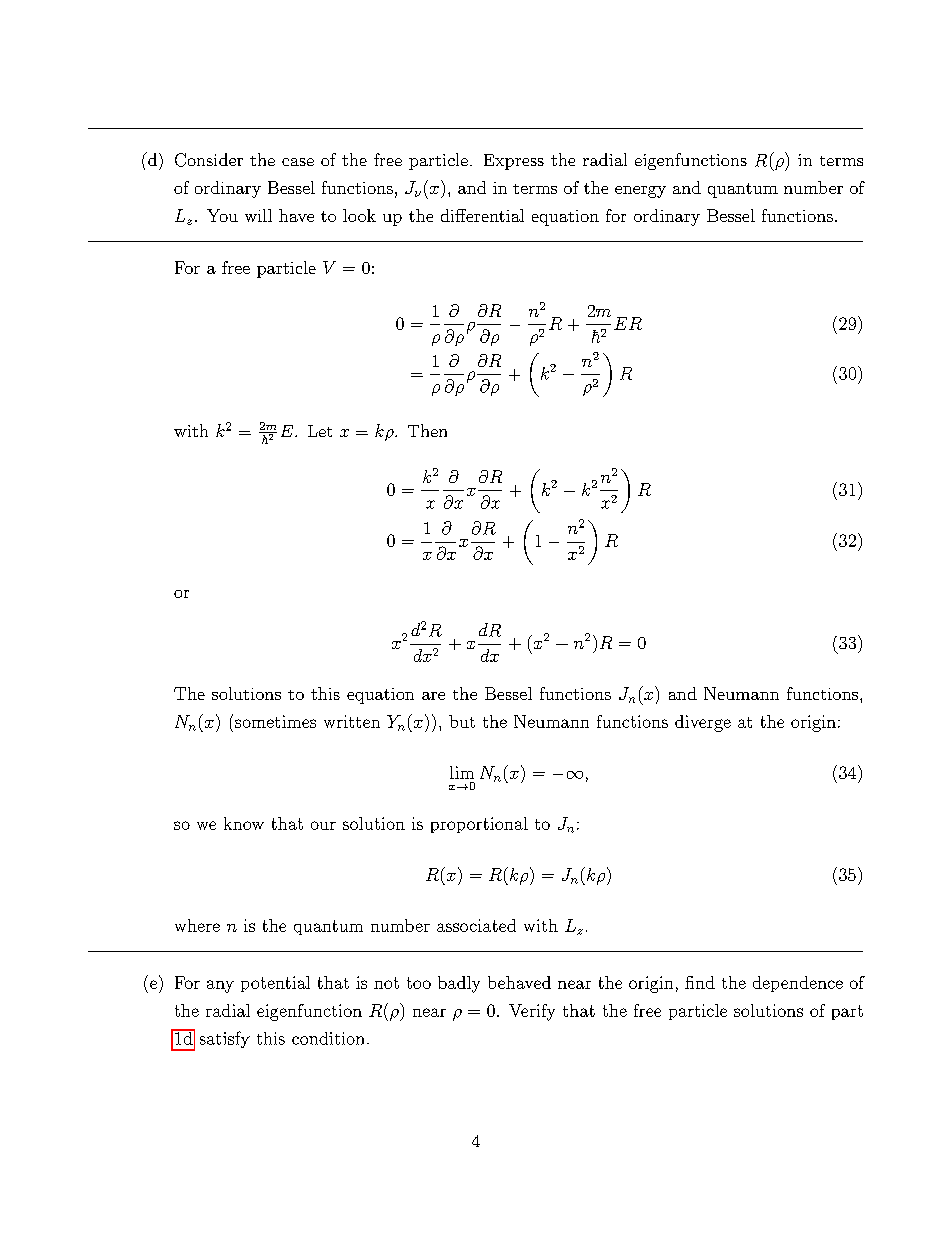  Describe the element at coordinates (462, 721) in the screenshot. I see `but` at that location.
